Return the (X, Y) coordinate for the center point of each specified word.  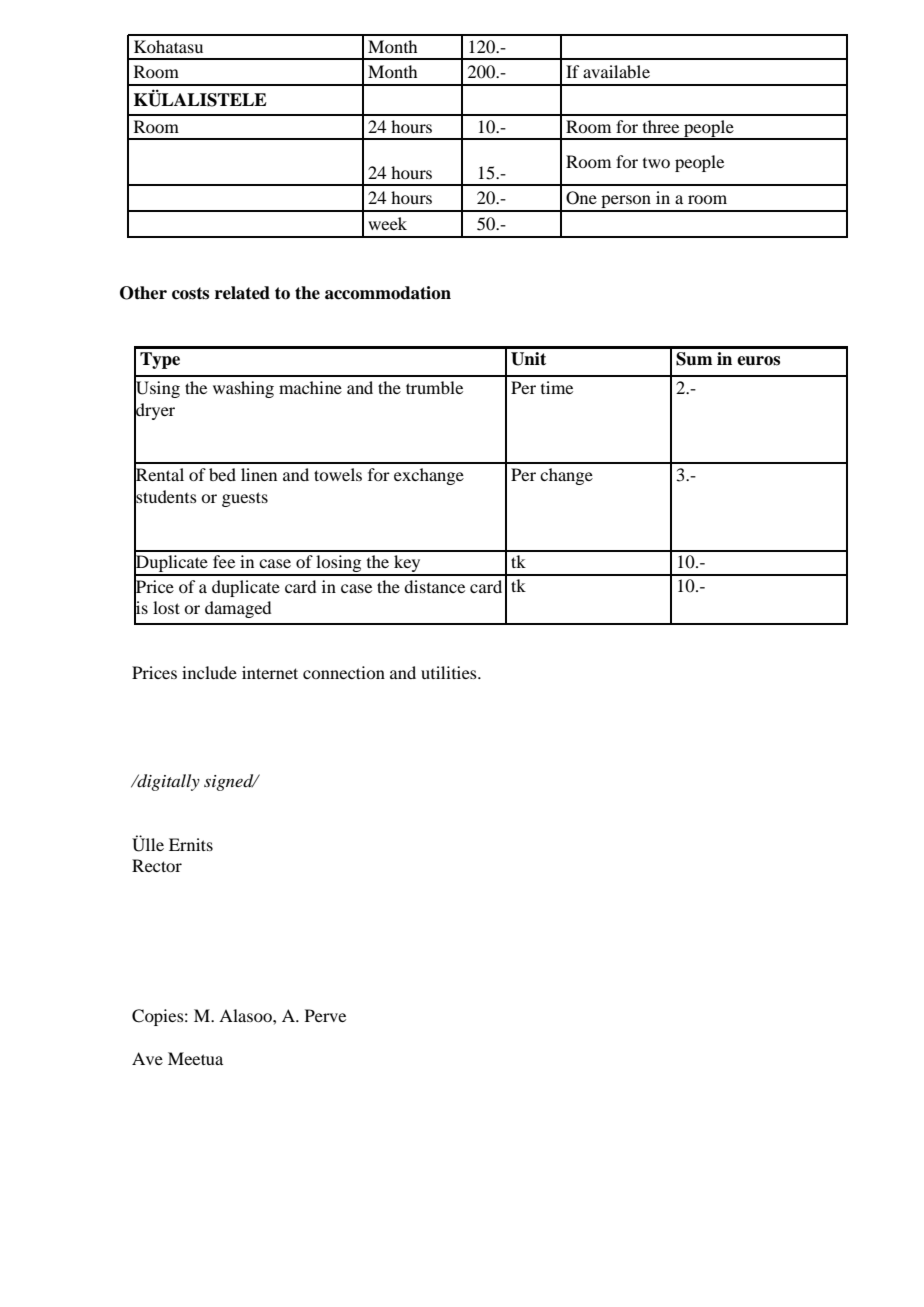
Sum (694, 359)
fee (224, 561)
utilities (450, 672)
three (661, 126)
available (616, 71)
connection (344, 672)
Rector (157, 865)
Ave (147, 1058)
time (557, 387)
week (387, 223)
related (242, 293)
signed (230, 782)
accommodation (388, 293)
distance (434, 586)
